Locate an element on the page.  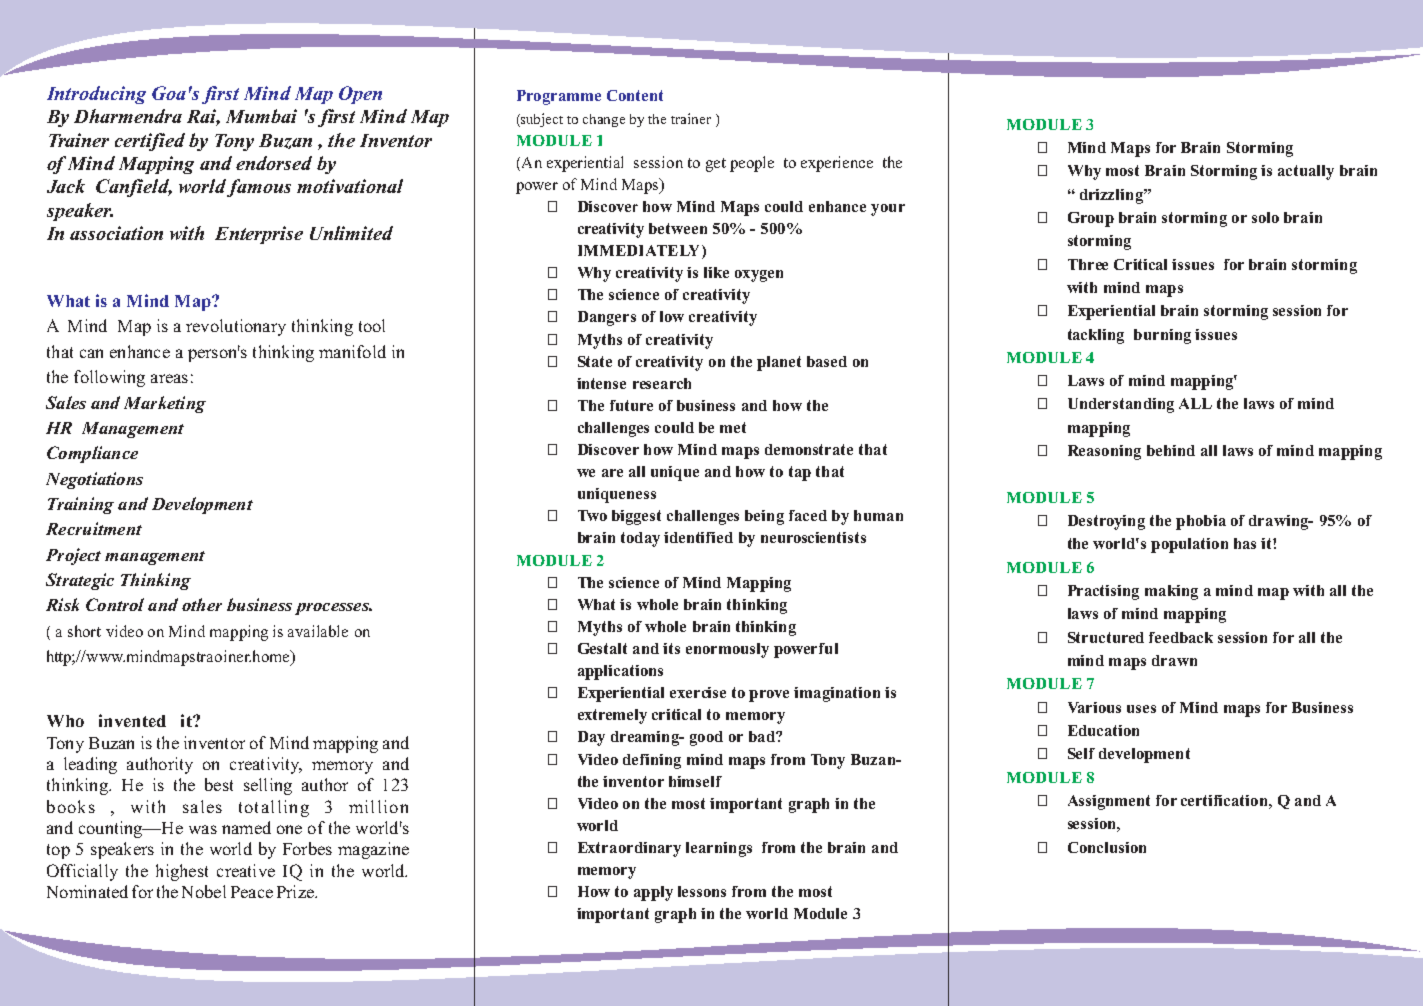
Mumbai is located at coordinates (261, 116).
